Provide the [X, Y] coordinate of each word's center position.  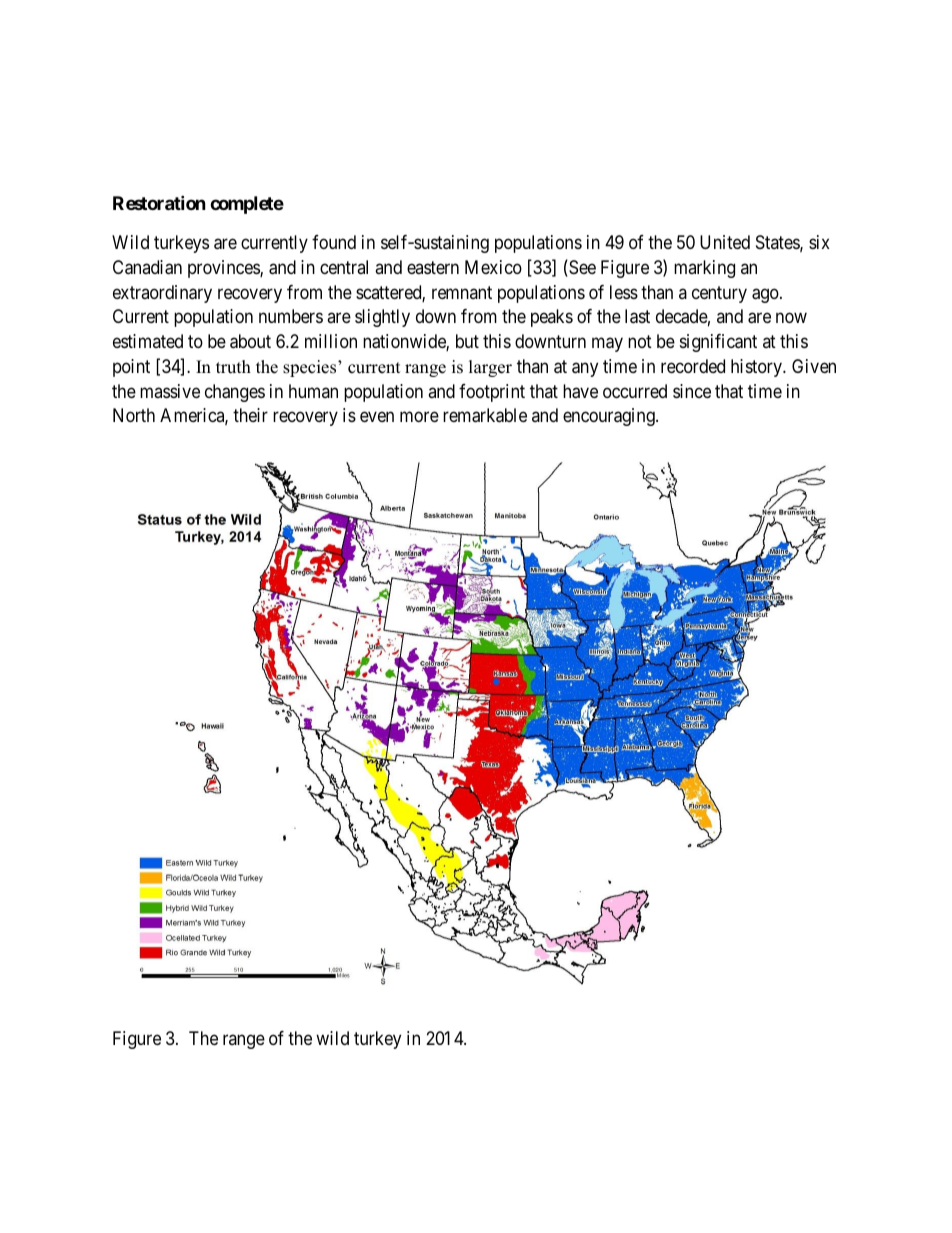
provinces [224, 269]
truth [233, 367]
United [725, 242]
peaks [552, 318]
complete [247, 205]
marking [704, 269]
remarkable [485, 415]
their [250, 415]
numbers [291, 316]
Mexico [493, 267]
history [758, 368]
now [791, 318]
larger [490, 368]
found [334, 242]
